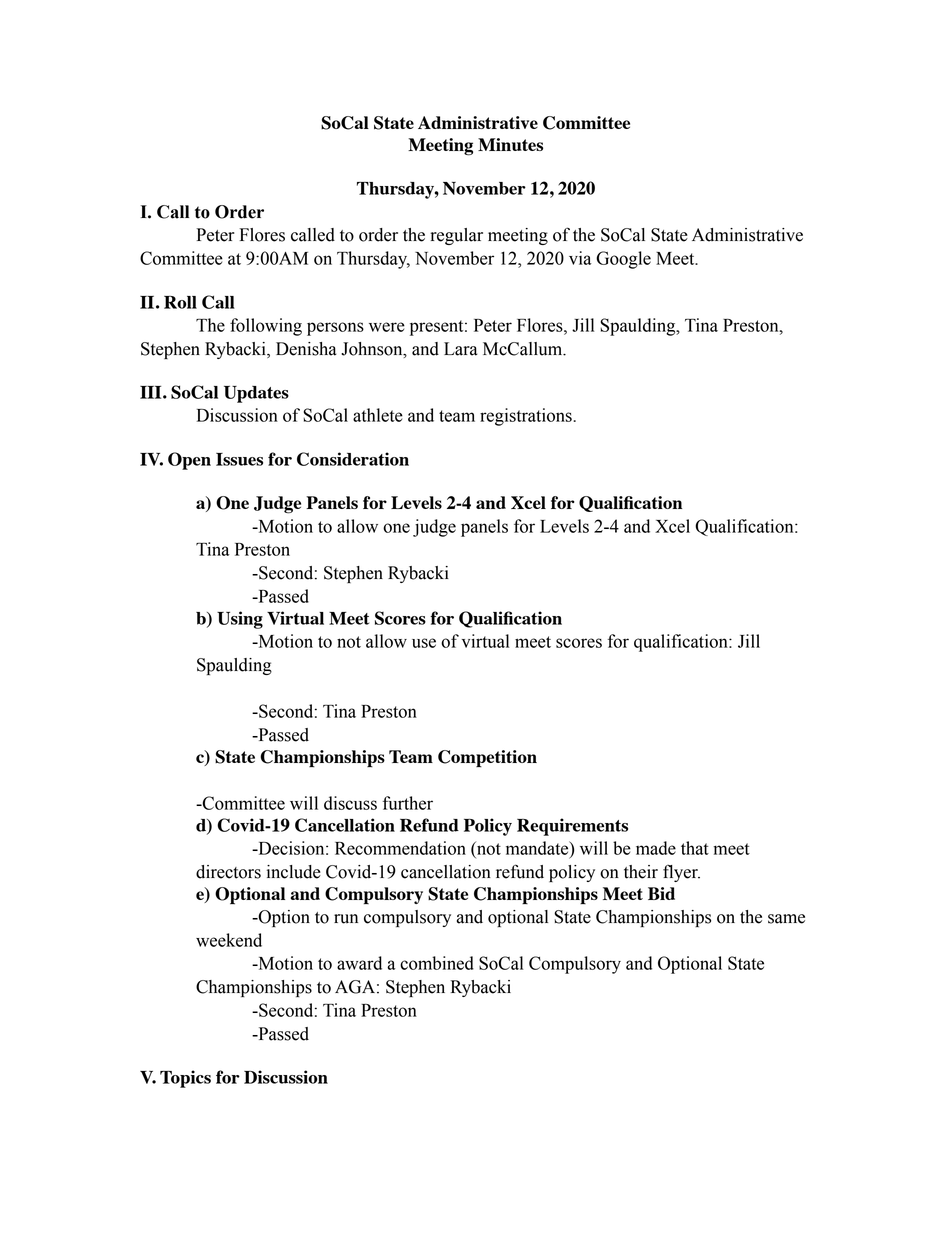  What do you see at coordinates (510, 144) in the page?
I see `Minutes` at bounding box center [510, 144].
